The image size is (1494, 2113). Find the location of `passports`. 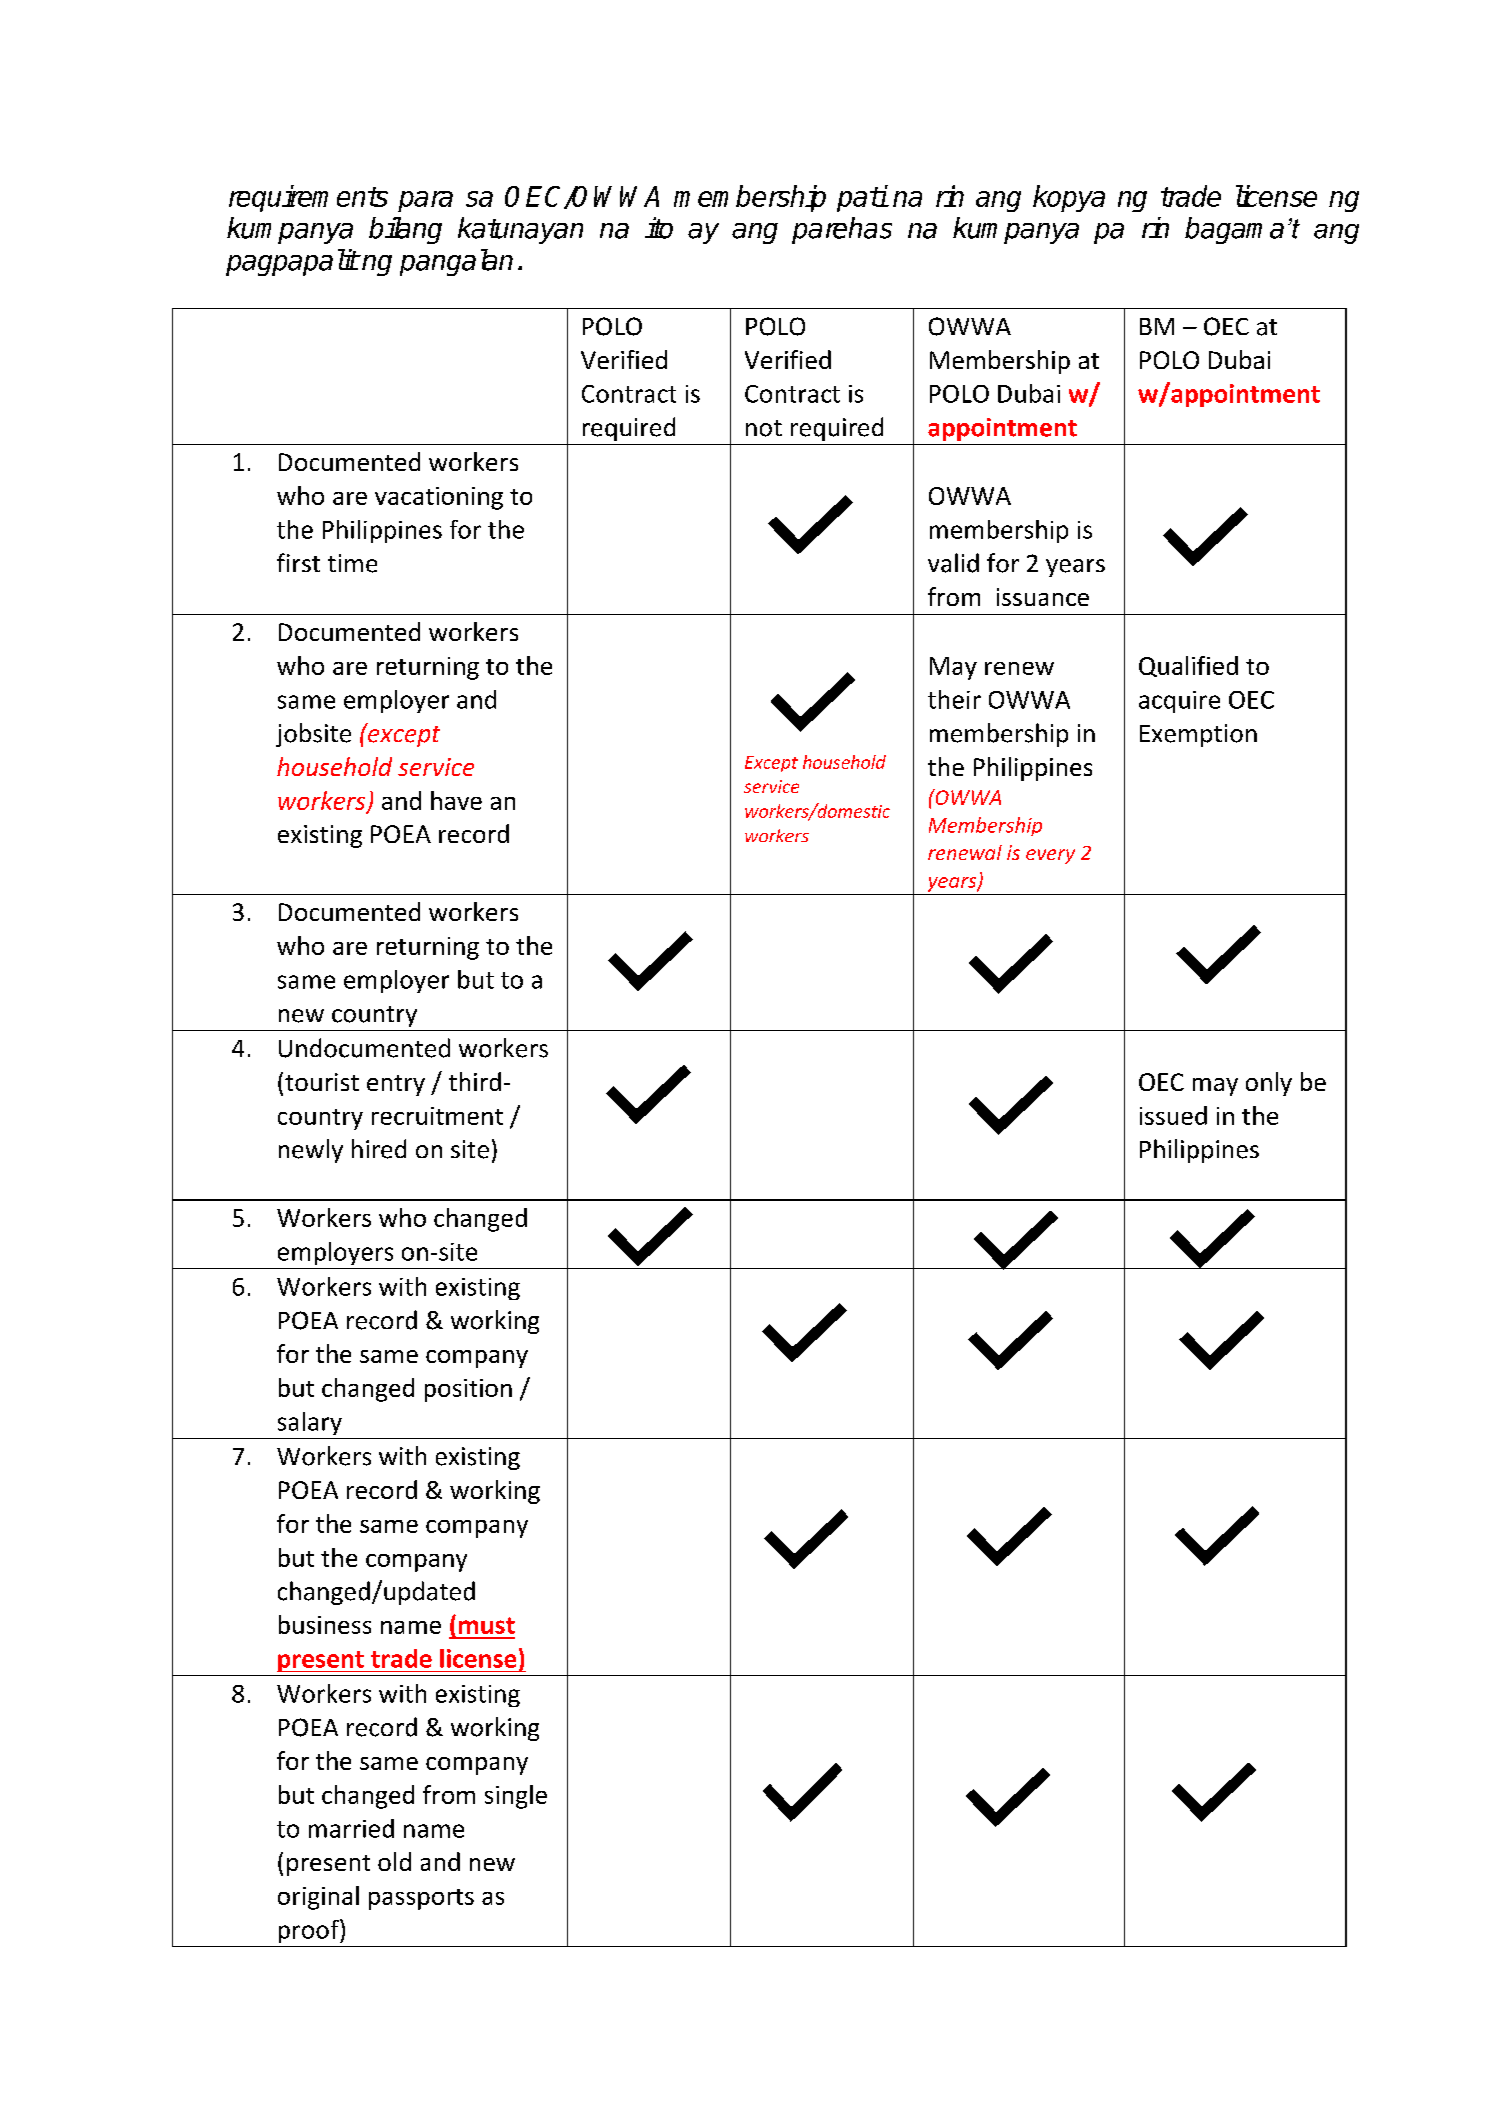

passports is located at coordinates (421, 1899).
